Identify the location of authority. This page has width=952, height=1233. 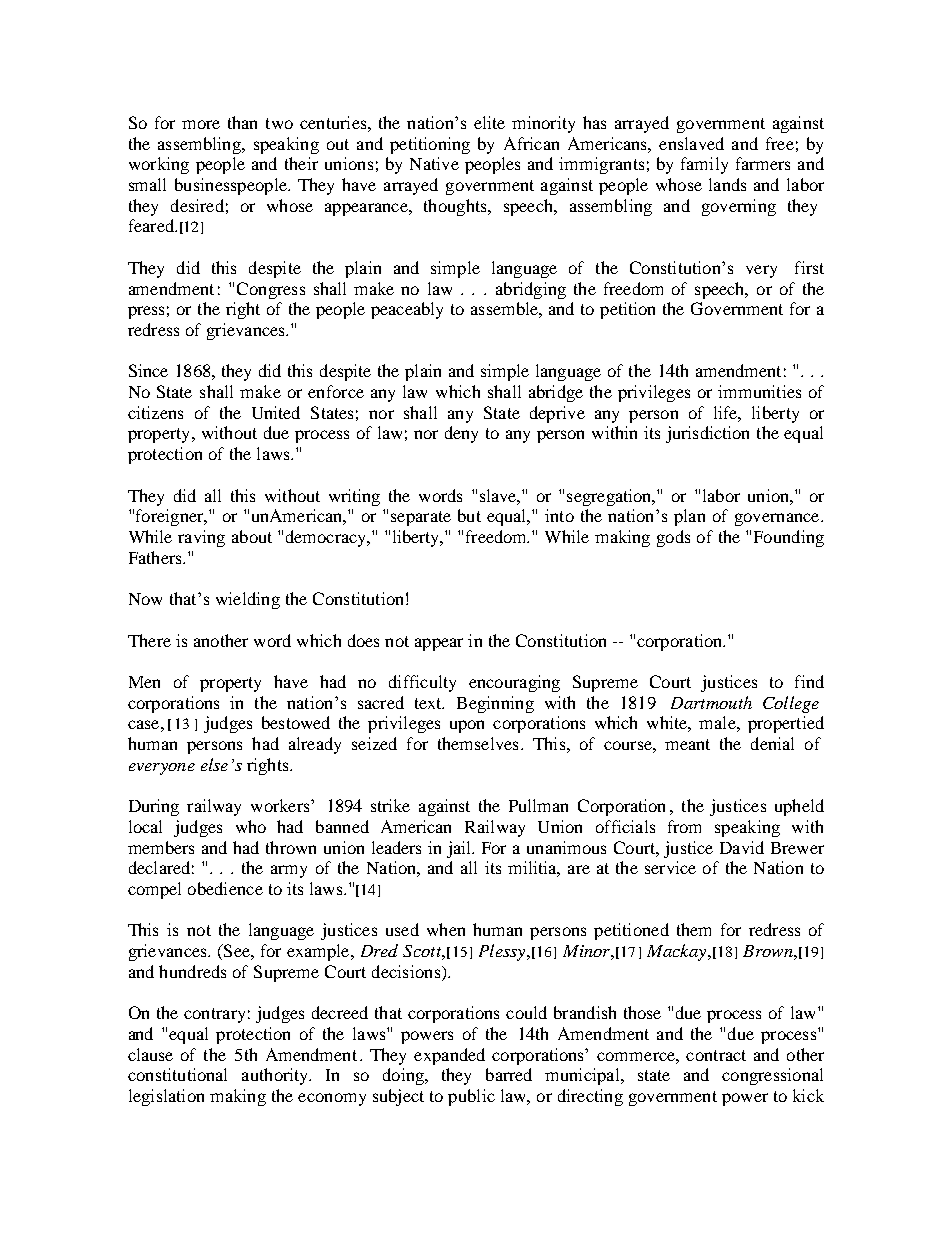
(276, 1076).
